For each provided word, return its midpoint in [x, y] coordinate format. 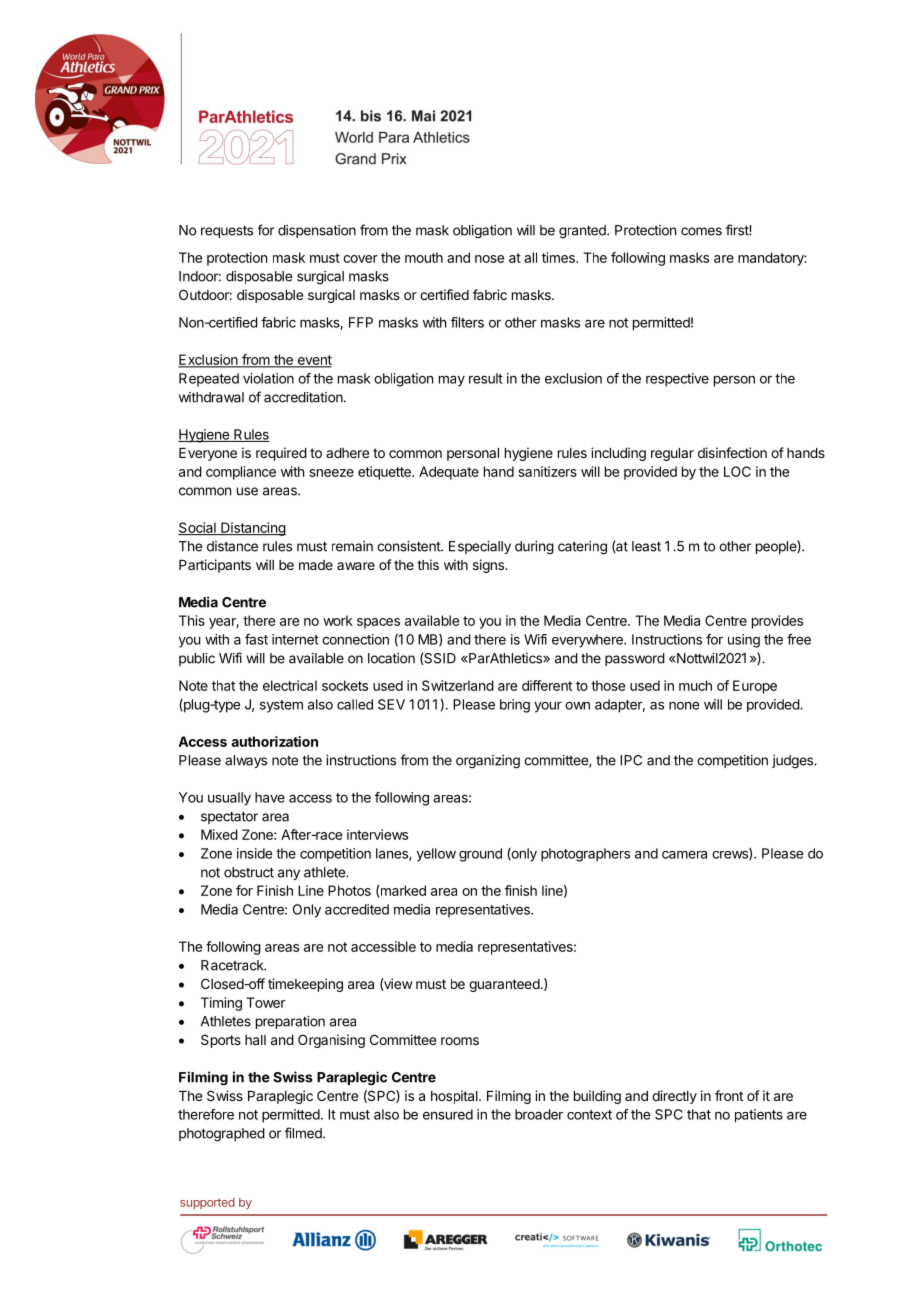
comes [701, 231]
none [684, 706]
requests [227, 231]
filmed [304, 1133]
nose [489, 259]
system [281, 706]
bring [515, 706]
